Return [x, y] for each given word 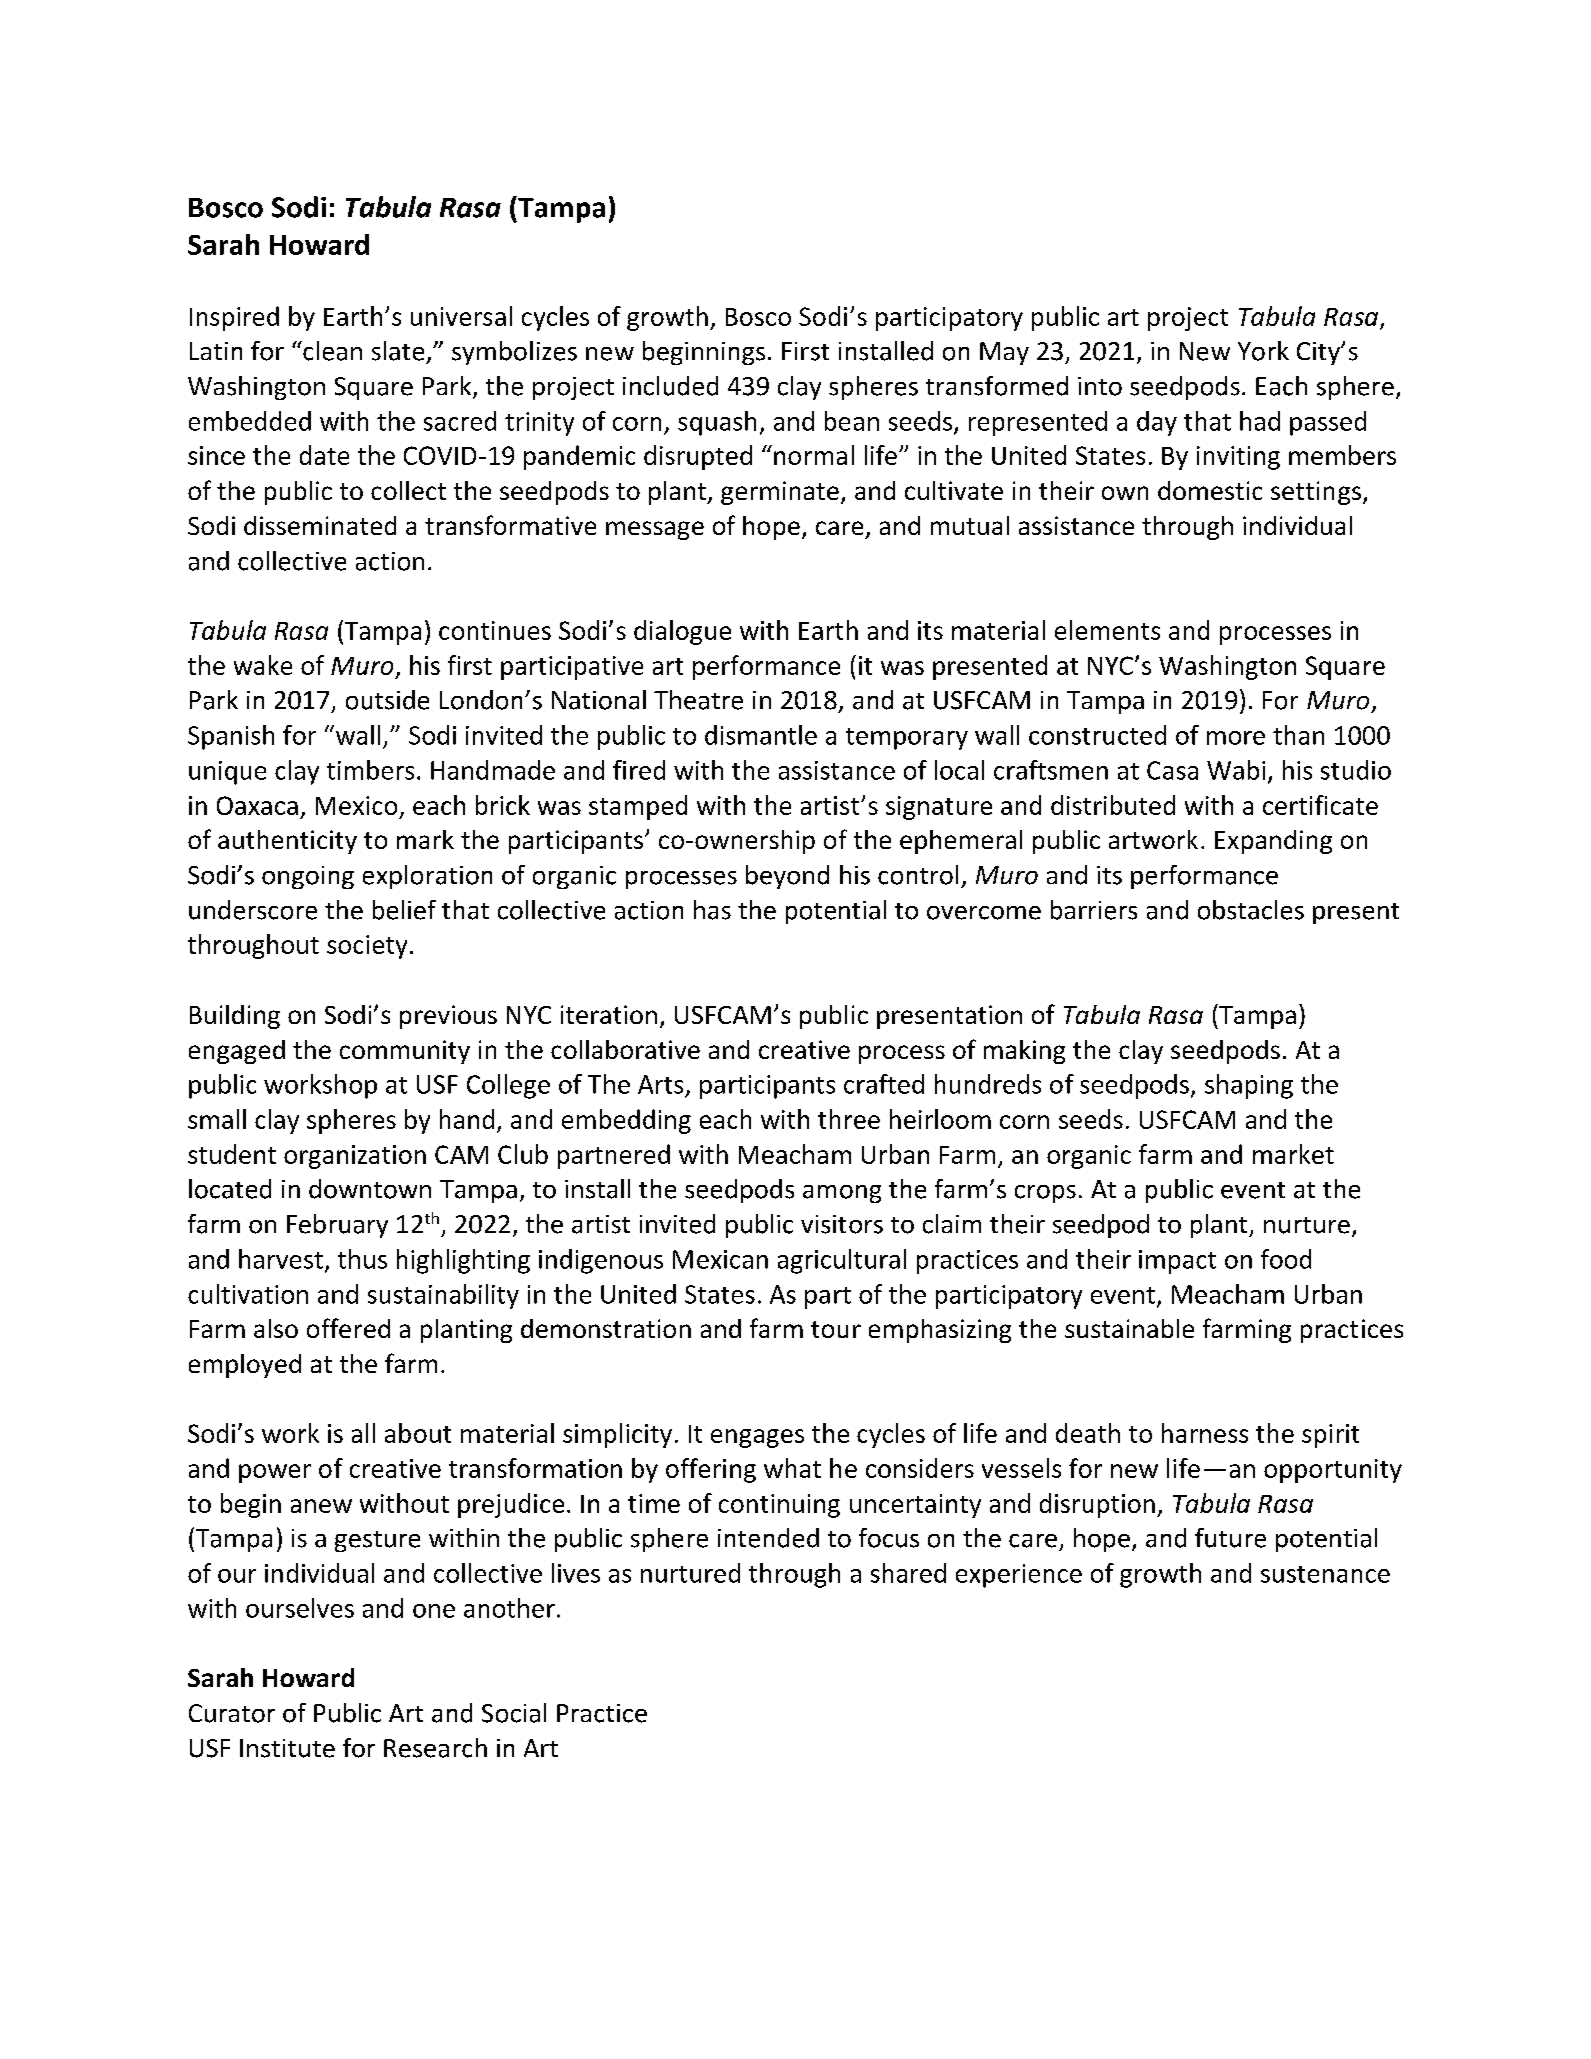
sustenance [1325, 1574]
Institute [287, 1748]
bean [852, 421]
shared [908, 1573]
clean [331, 351]
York [1263, 351]
